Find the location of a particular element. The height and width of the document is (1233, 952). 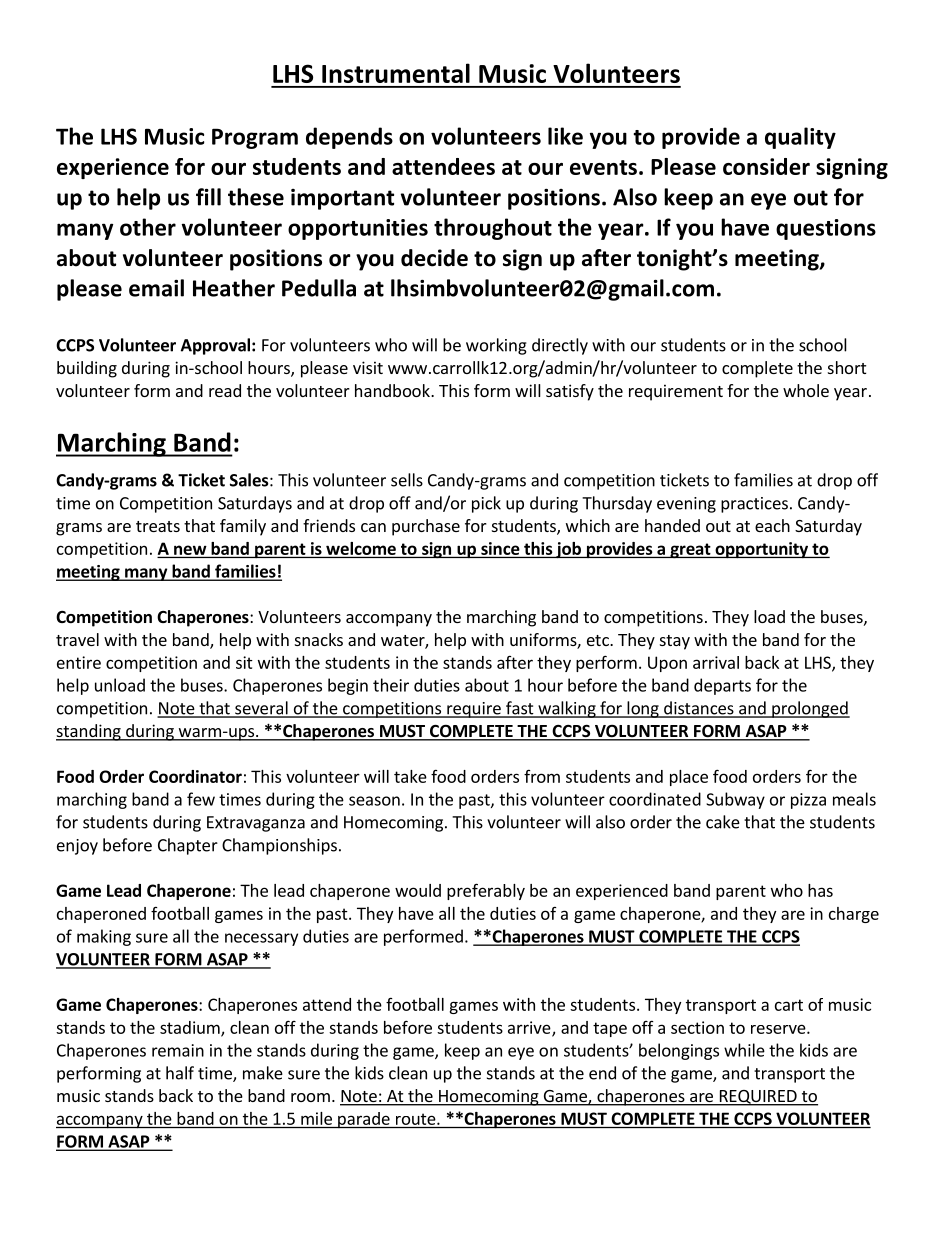

Subway is located at coordinates (735, 800).
